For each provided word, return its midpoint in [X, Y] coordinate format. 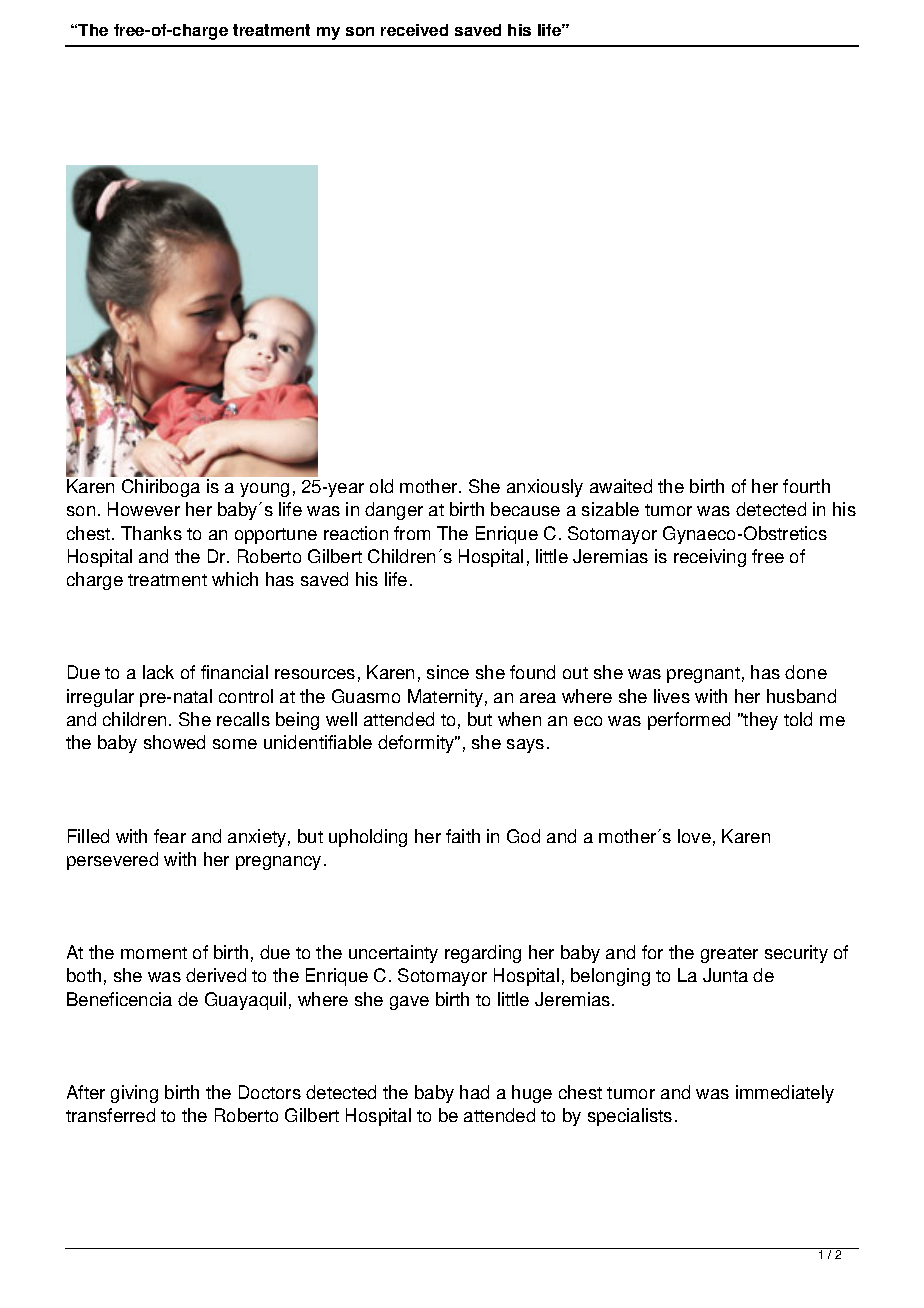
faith [463, 836]
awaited [621, 486]
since [448, 672]
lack [158, 672]
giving [134, 1094]
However [144, 509]
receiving [710, 558]
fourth [806, 486]
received [414, 30]
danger [394, 511]
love [694, 836]
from [412, 533]
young [264, 490]
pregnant [703, 675]
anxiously [545, 488]
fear [170, 836]
